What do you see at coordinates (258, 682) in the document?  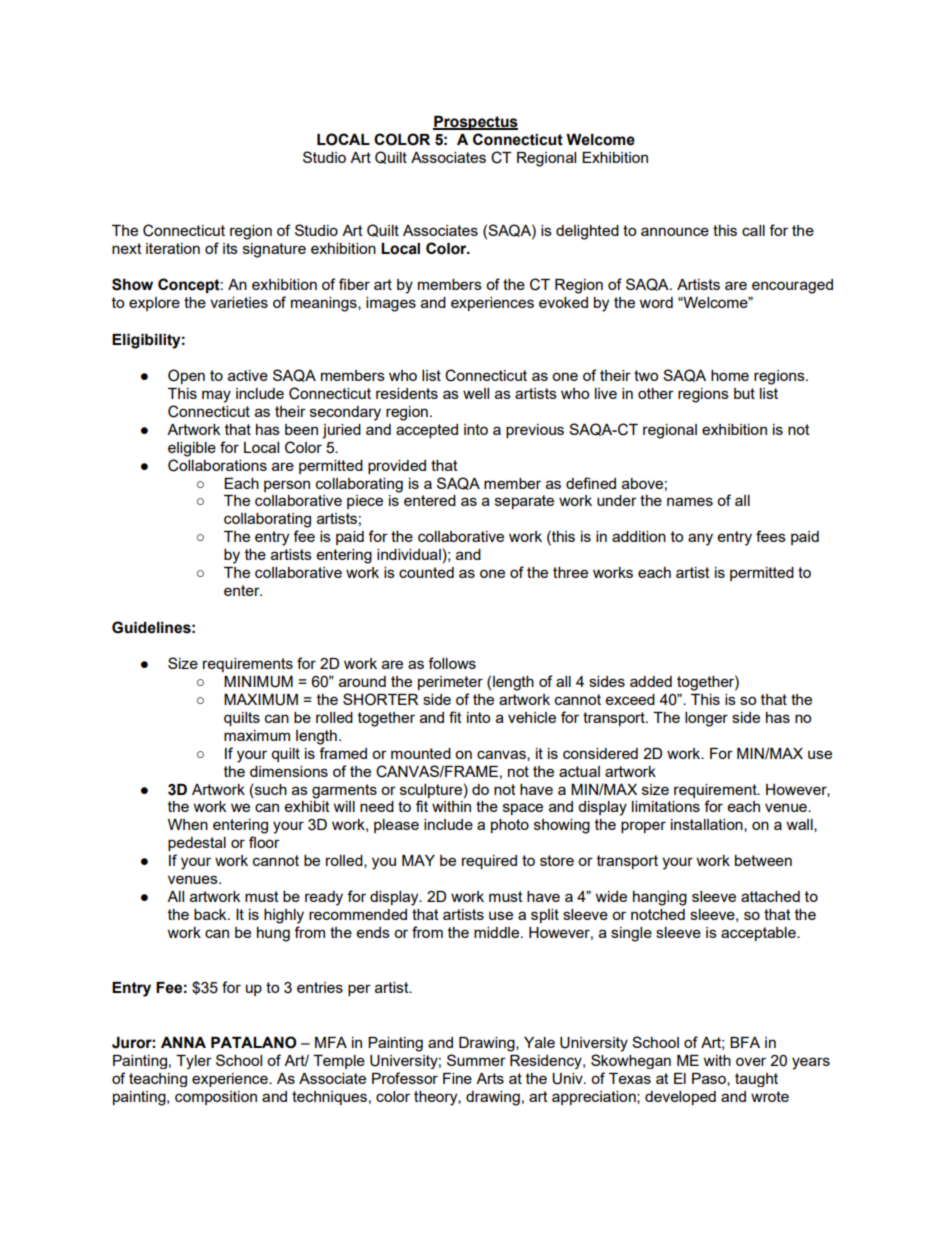 I see `MINIMUM` at bounding box center [258, 682].
